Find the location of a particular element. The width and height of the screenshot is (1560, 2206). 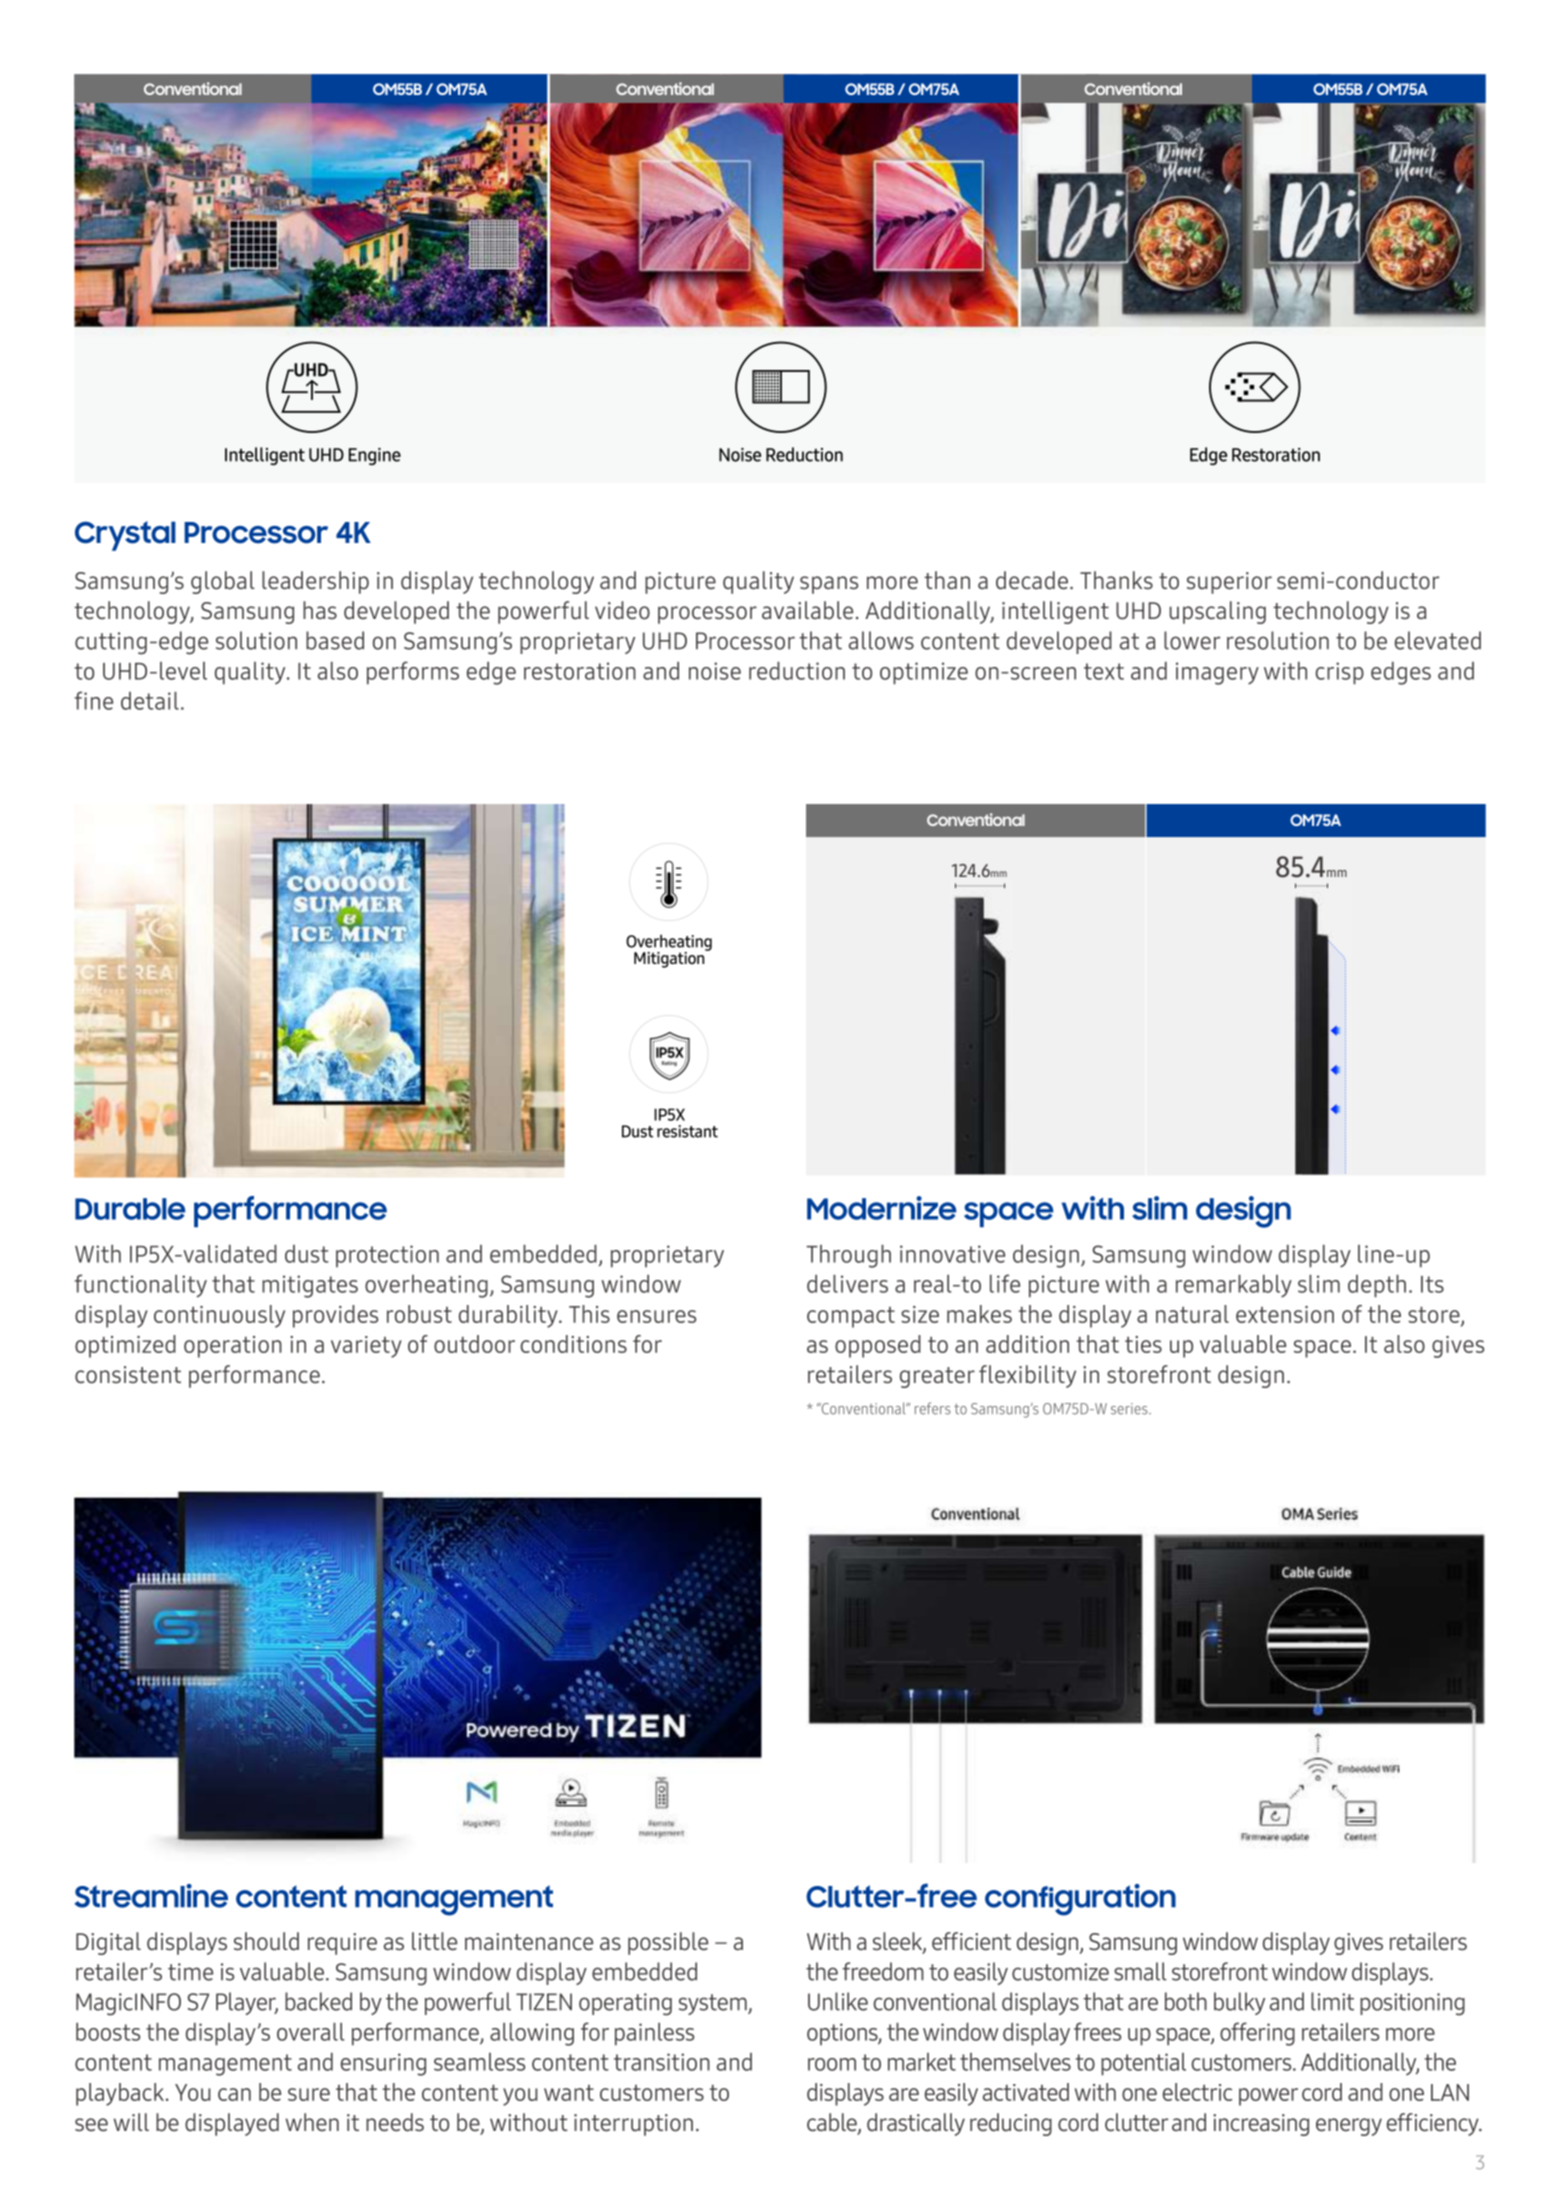

can is located at coordinates (234, 2094).
